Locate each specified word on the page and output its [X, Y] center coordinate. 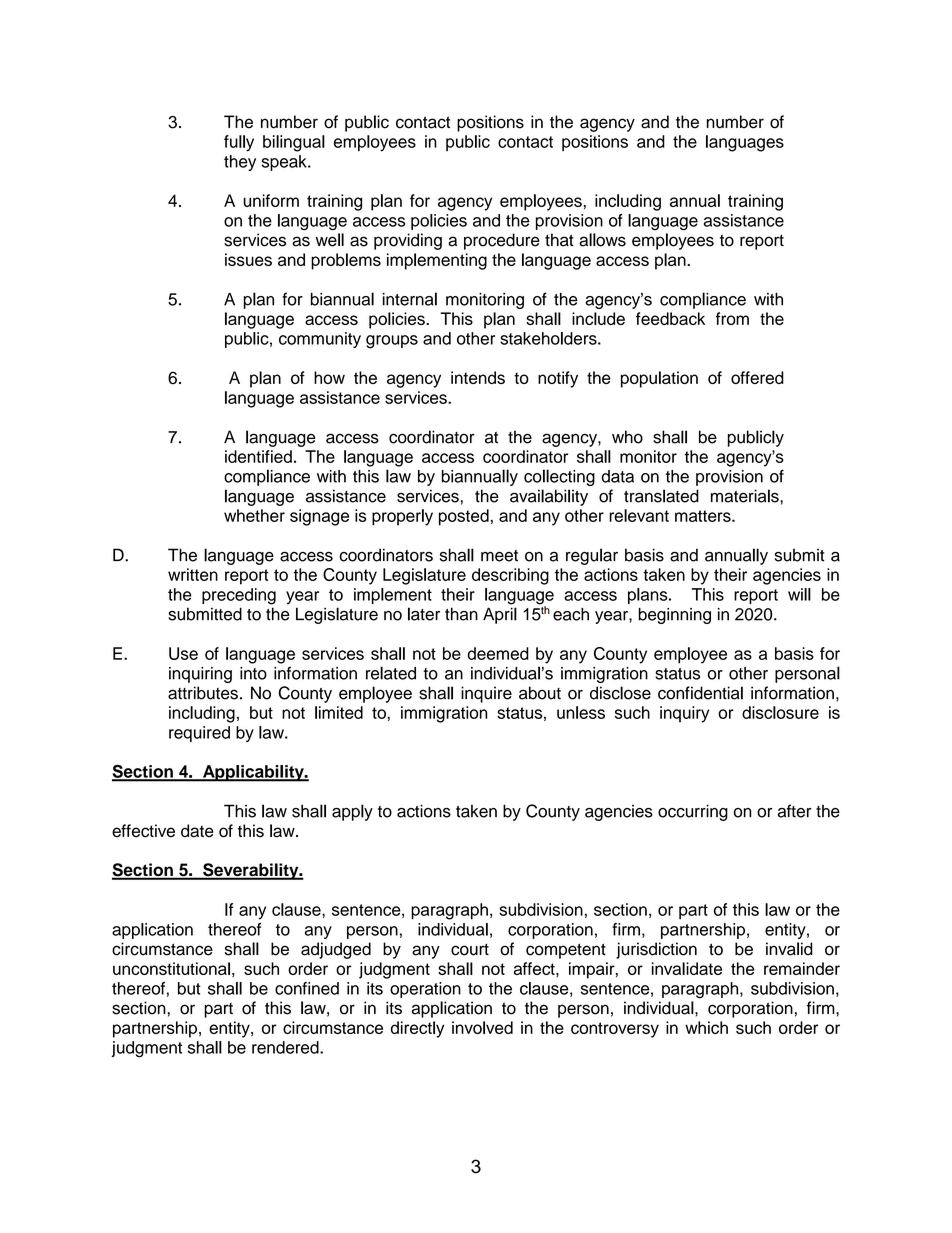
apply [352, 812]
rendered [286, 1047]
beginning [674, 616]
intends [478, 377]
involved [482, 1027]
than [461, 614]
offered [757, 377]
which [706, 1027]
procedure [502, 241]
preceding [239, 596]
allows [602, 240]
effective [143, 831]
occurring [693, 812]
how [329, 377]
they [240, 163]
